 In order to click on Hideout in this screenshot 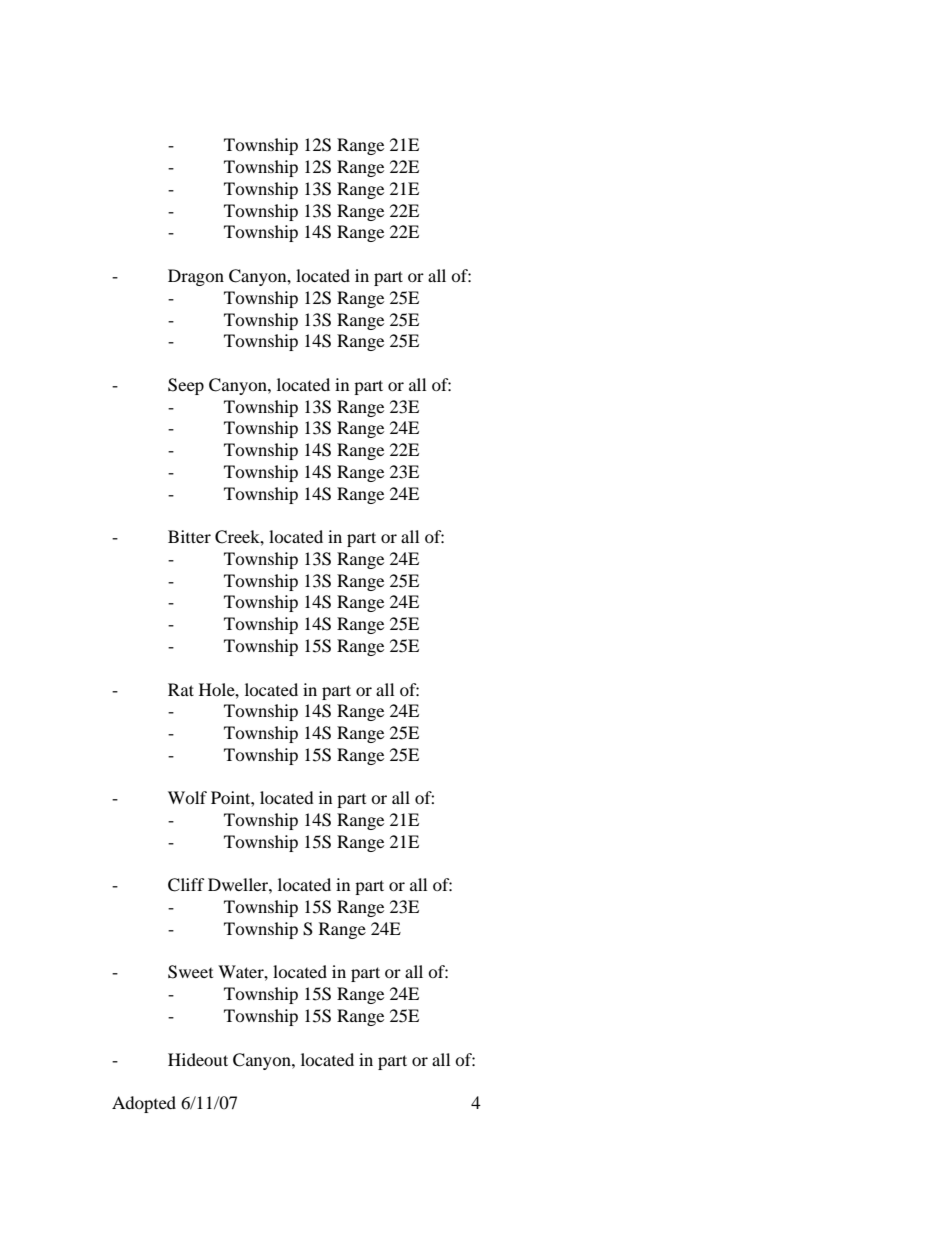, I will do `click(198, 1059)`.
